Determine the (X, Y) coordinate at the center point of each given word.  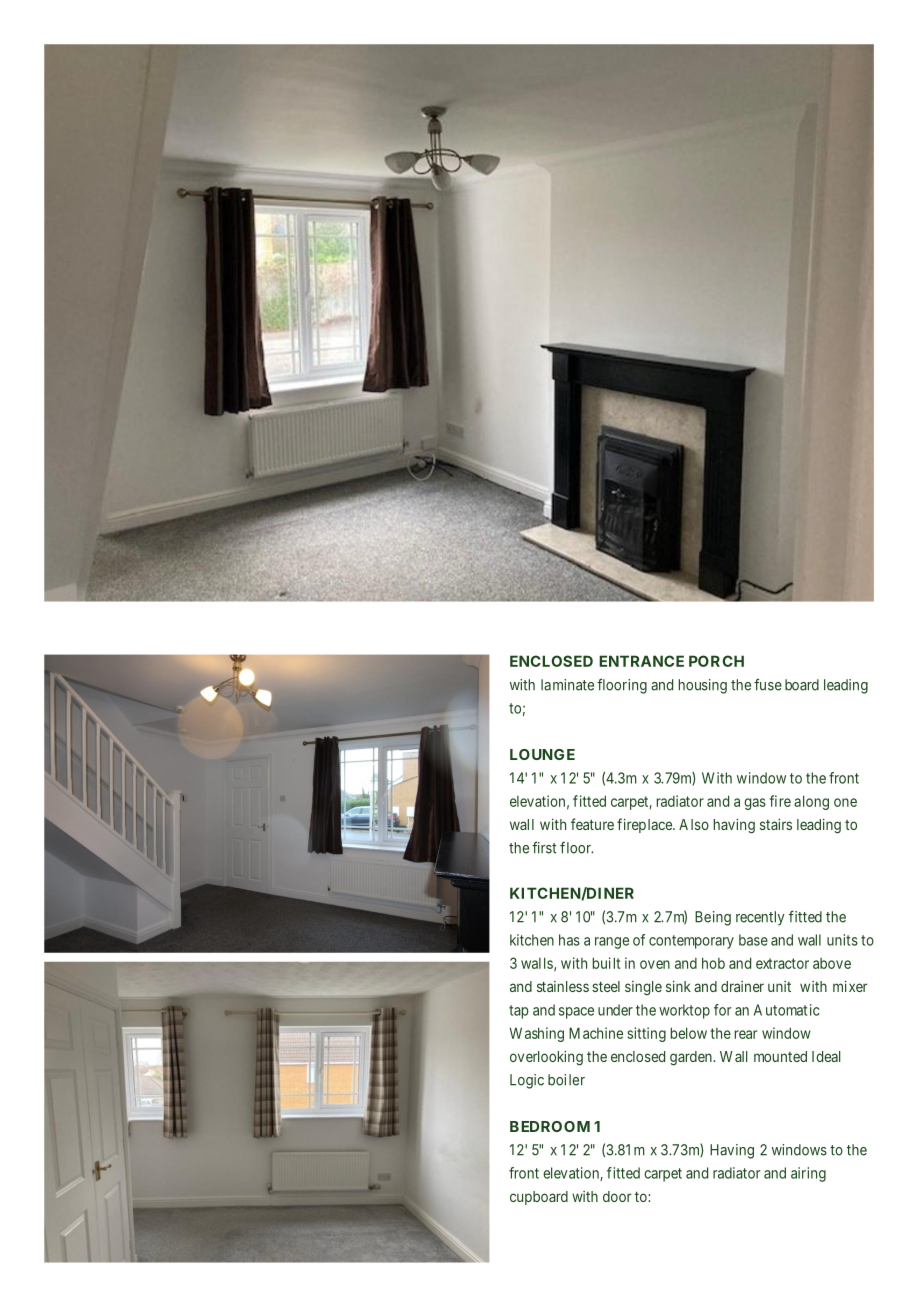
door (617, 1196)
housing (703, 686)
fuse (768, 684)
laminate (567, 685)
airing (808, 1174)
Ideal (826, 1056)
